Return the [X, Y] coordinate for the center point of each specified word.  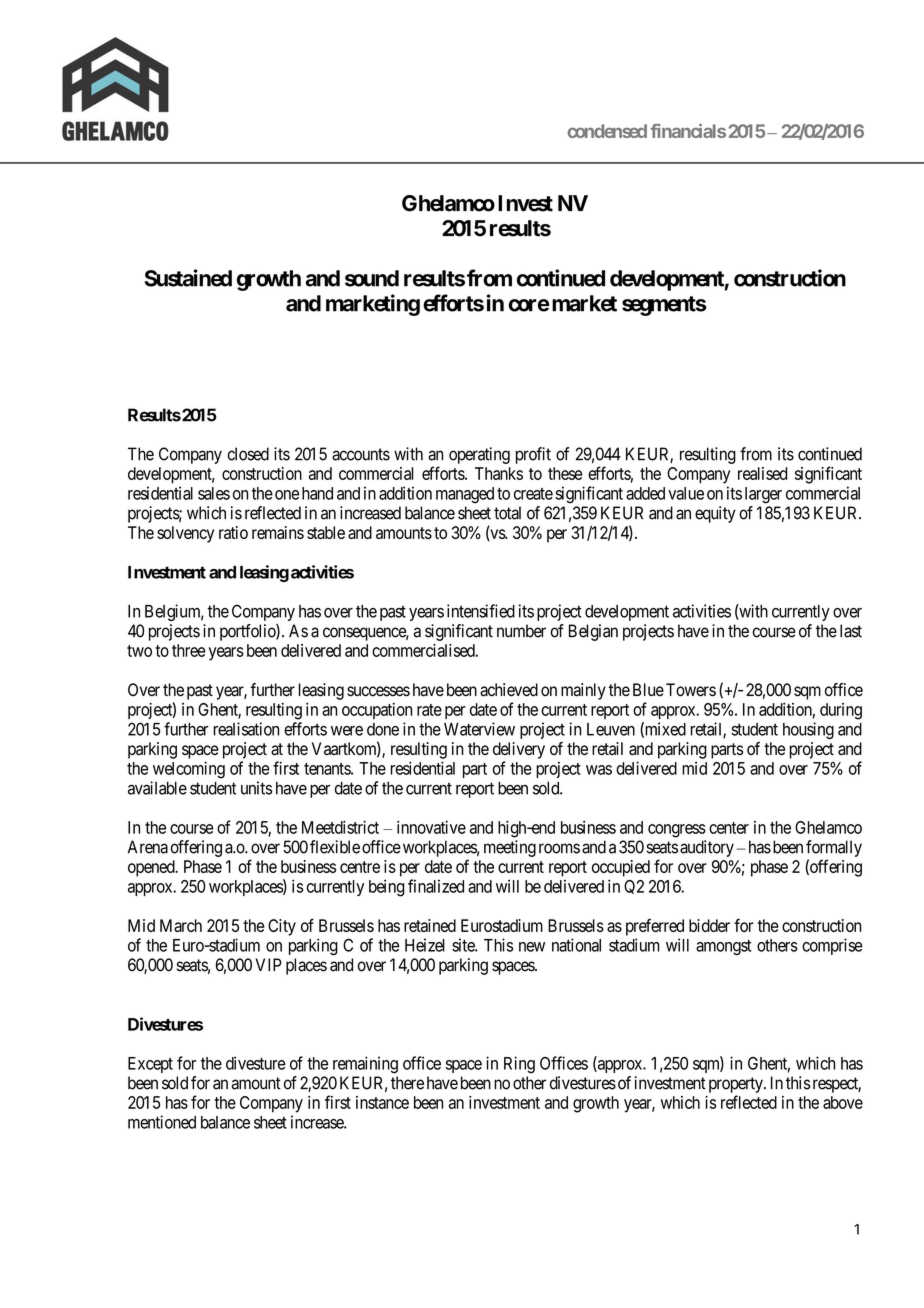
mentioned [162, 1122]
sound [372, 278]
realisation [246, 729]
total [507, 513]
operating [479, 455]
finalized [436, 886]
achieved [509, 690]
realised [763, 473]
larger [763, 495]
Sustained [188, 278]
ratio [233, 532]
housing [808, 730]
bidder [709, 925]
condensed [607, 131]
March [181, 925]
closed [248, 454]
